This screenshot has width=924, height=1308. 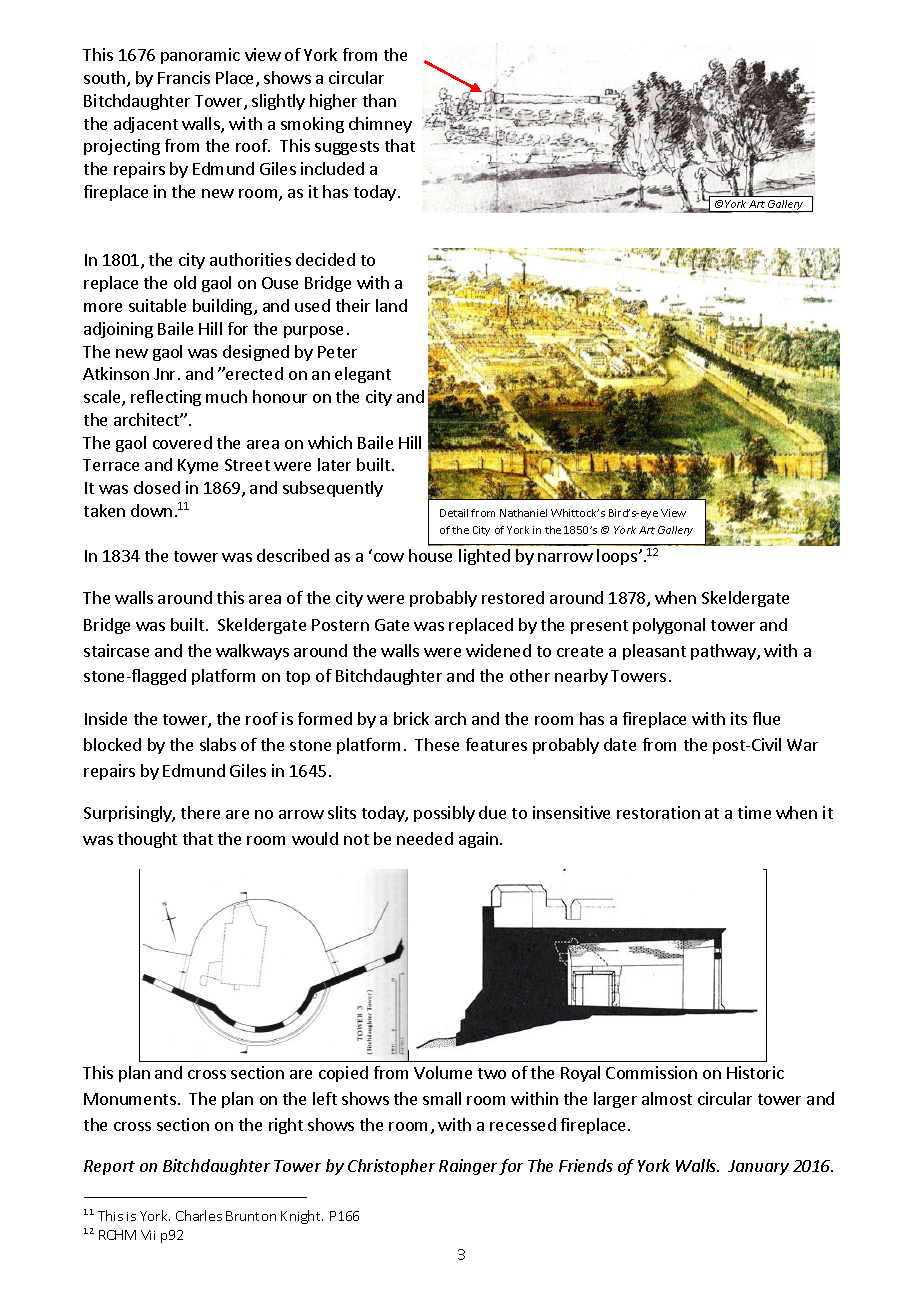 What do you see at coordinates (184, 77) in the screenshot?
I see `Francis` at bounding box center [184, 77].
